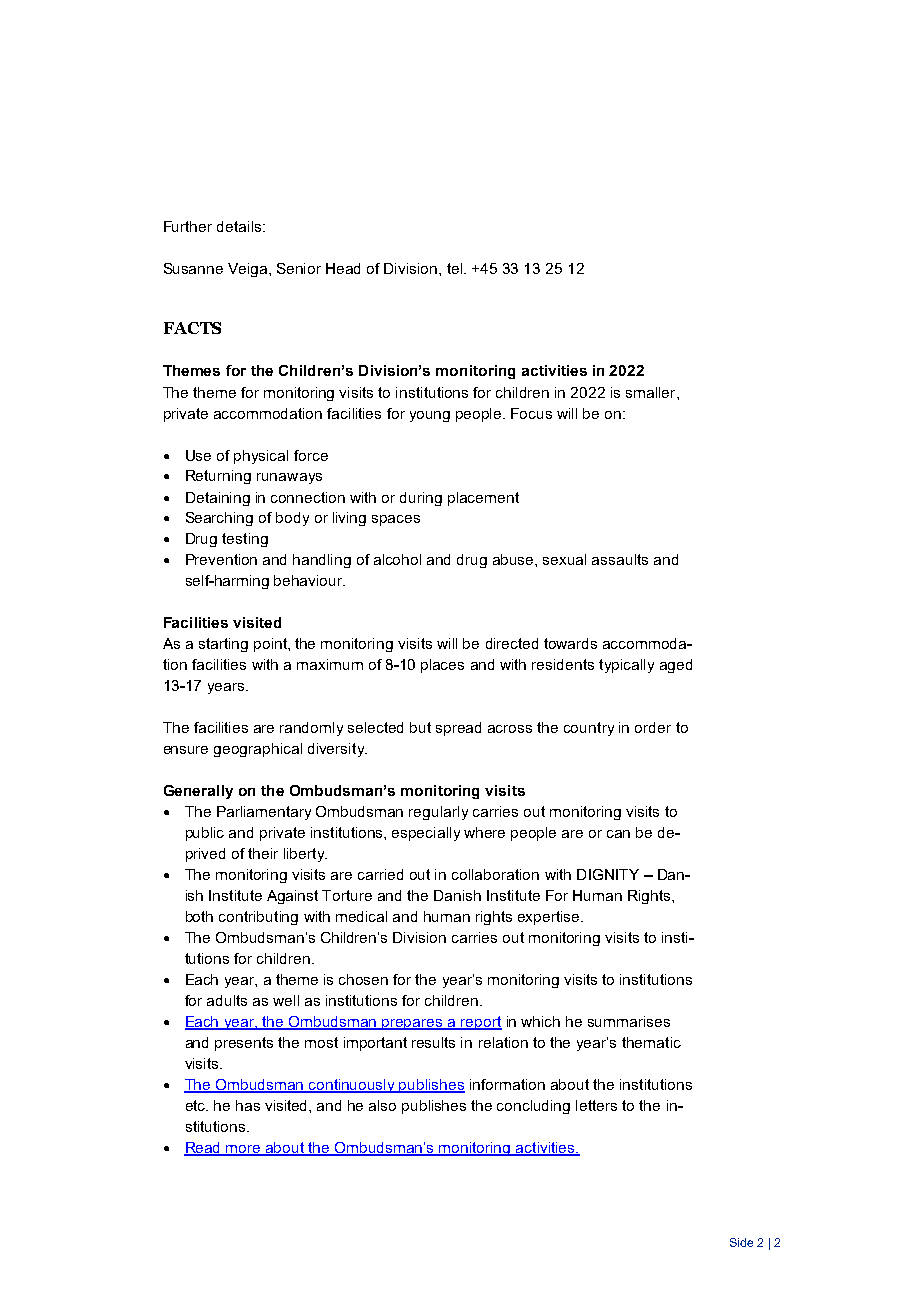 This document has width=924, height=1308. Describe the element at coordinates (652, 392) in the document. I see `smaller` at that location.
